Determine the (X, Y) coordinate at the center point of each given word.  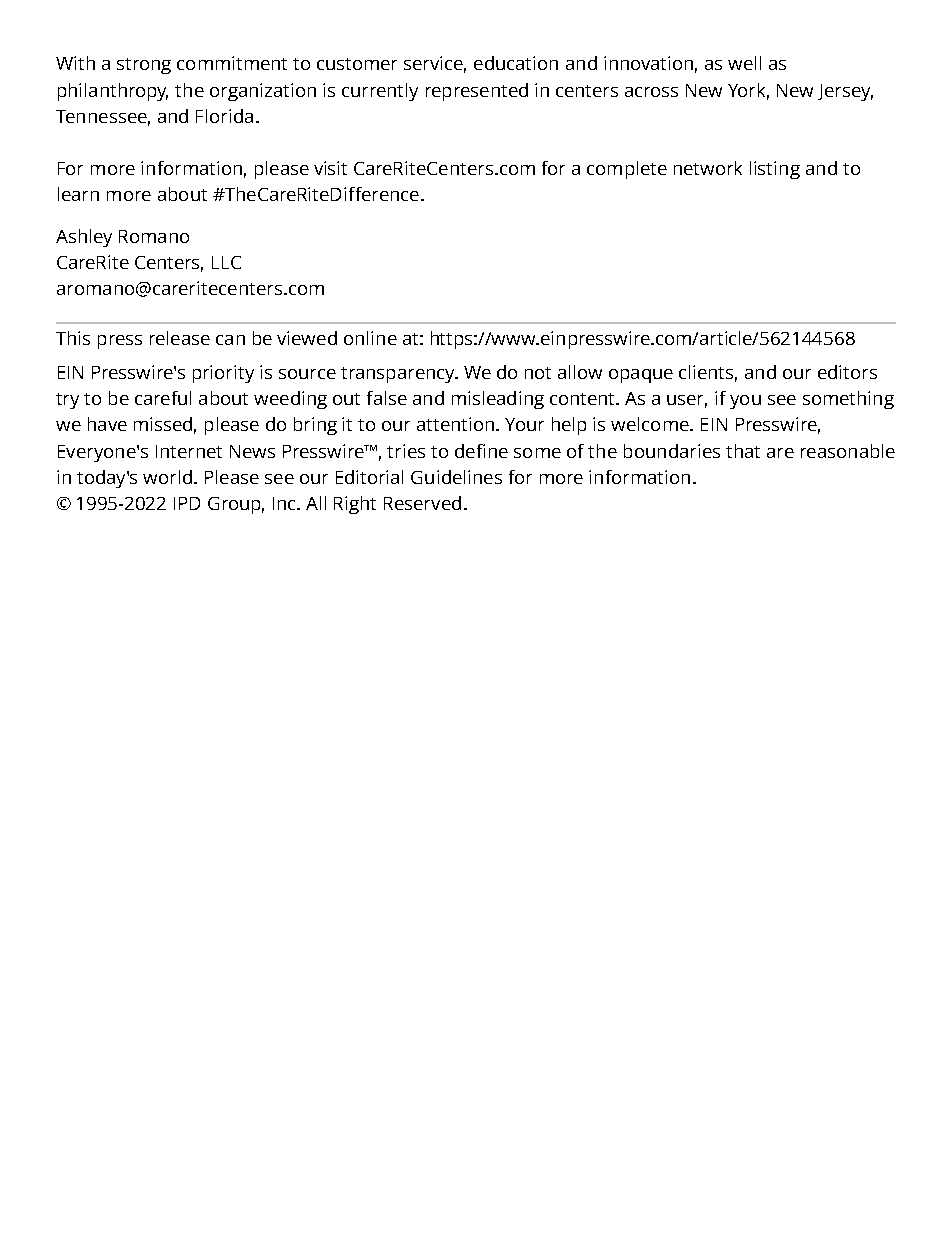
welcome (651, 424)
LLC (226, 262)
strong (144, 66)
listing (775, 170)
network (708, 168)
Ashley (84, 238)
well (744, 63)
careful (163, 398)
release (180, 338)
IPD (187, 503)
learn (78, 194)
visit (330, 168)
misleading (498, 400)
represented (477, 92)
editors (847, 372)
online (370, 338)
